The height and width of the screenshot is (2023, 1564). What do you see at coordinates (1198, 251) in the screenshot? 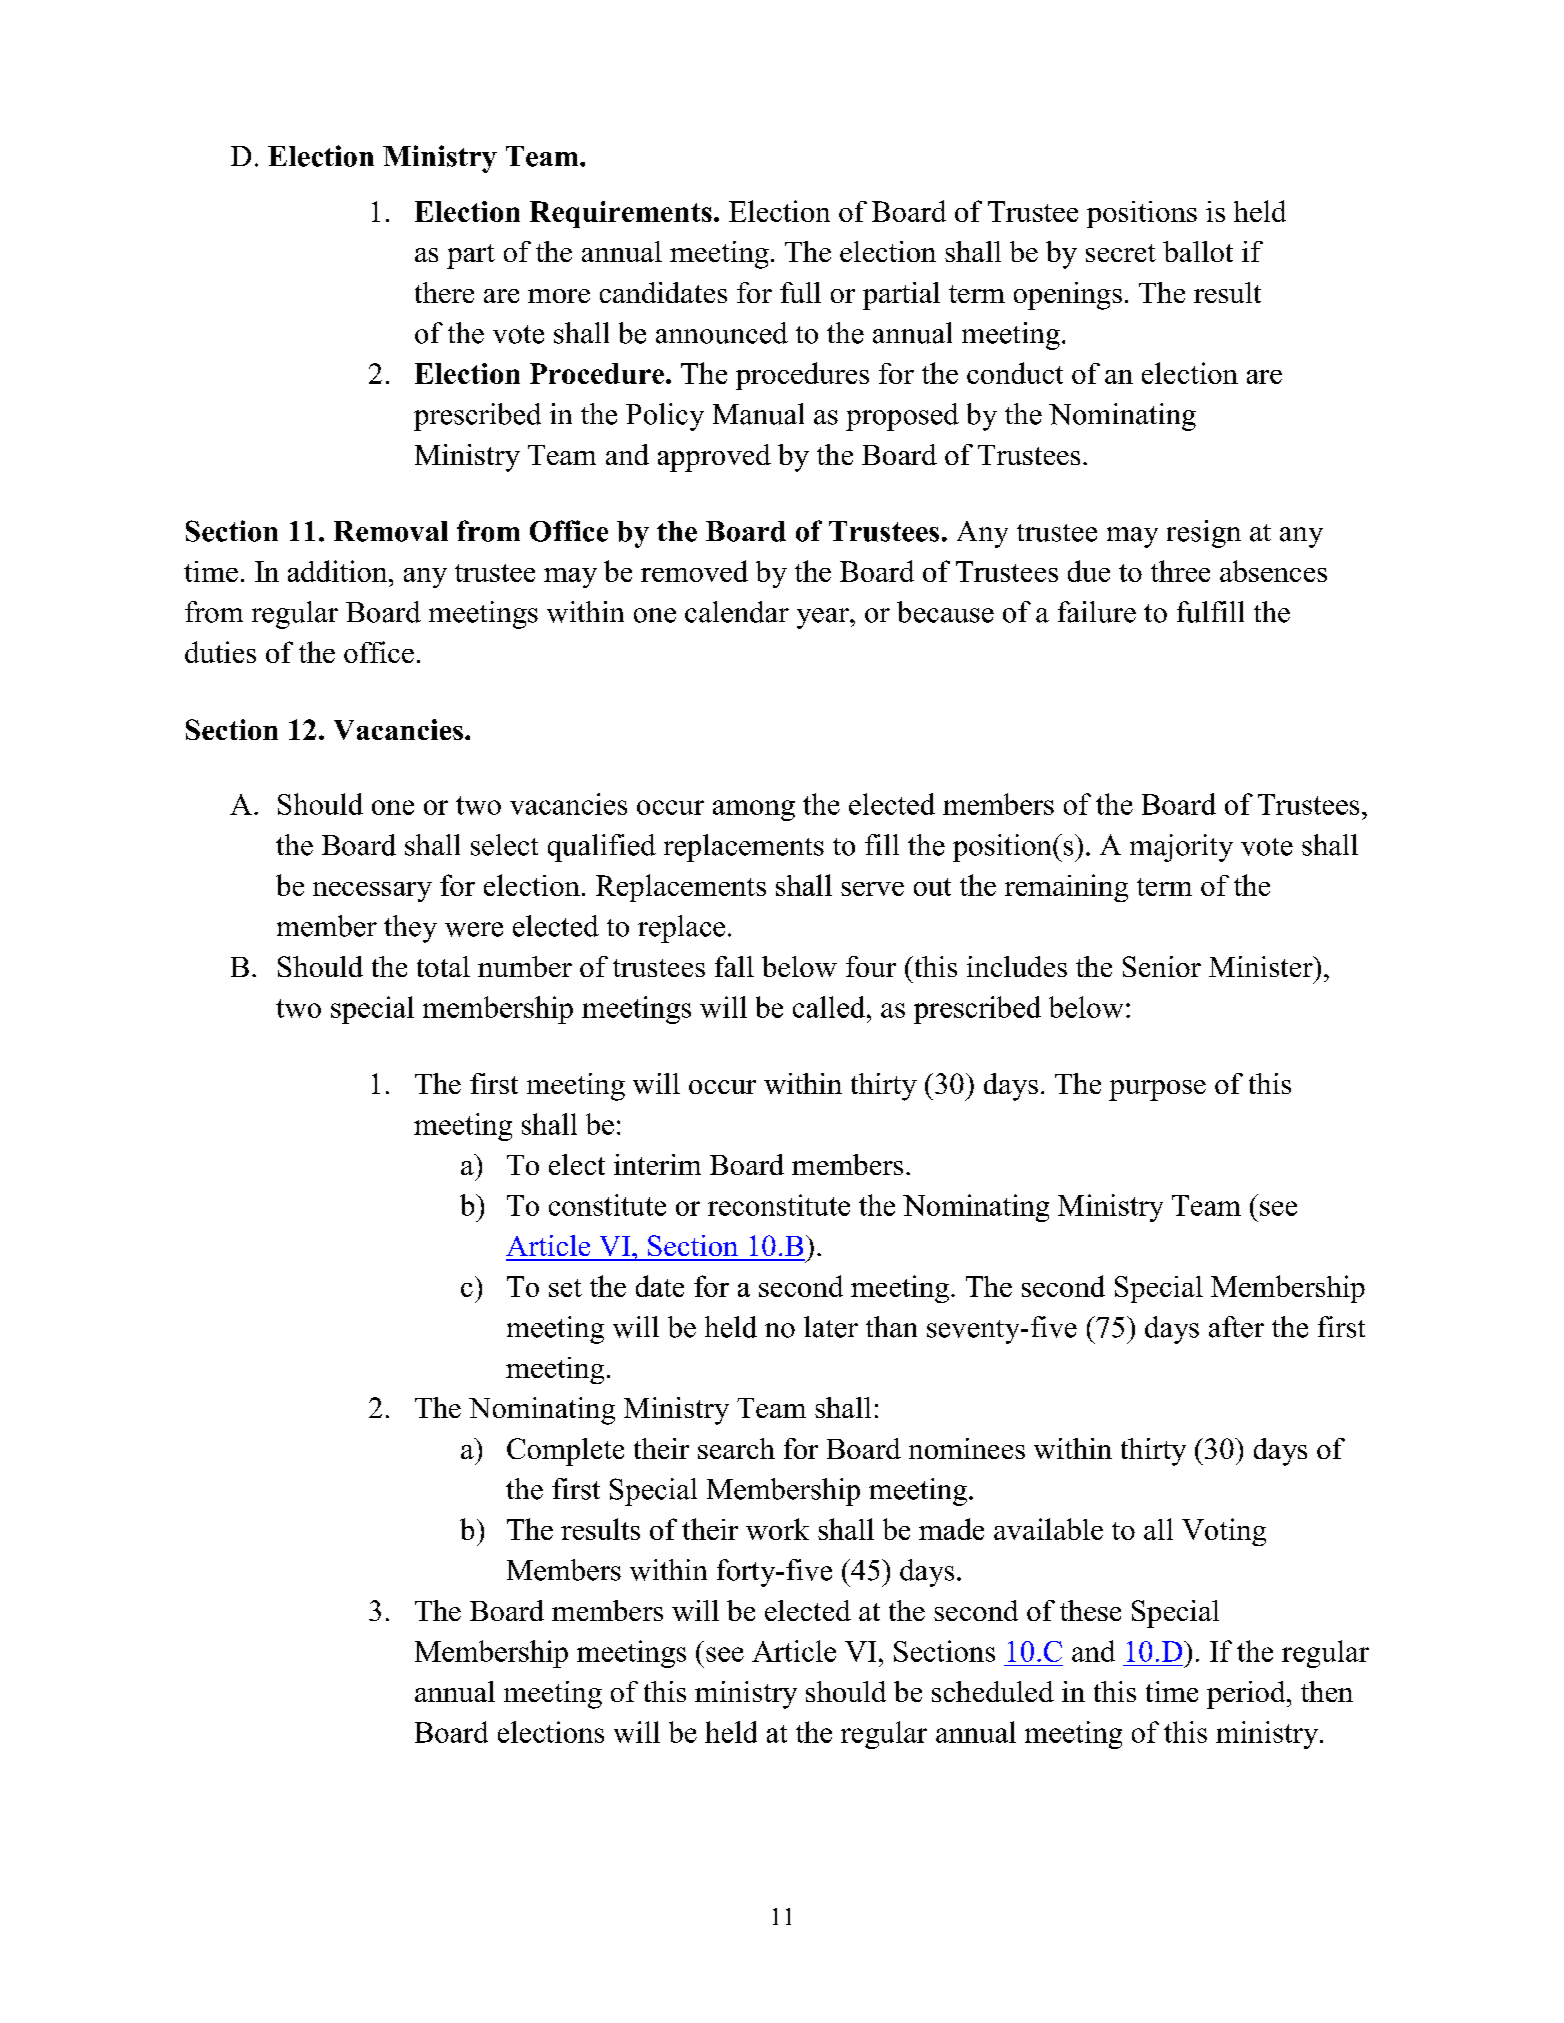
I see `ballot` at bounding box center [1198, 251].
